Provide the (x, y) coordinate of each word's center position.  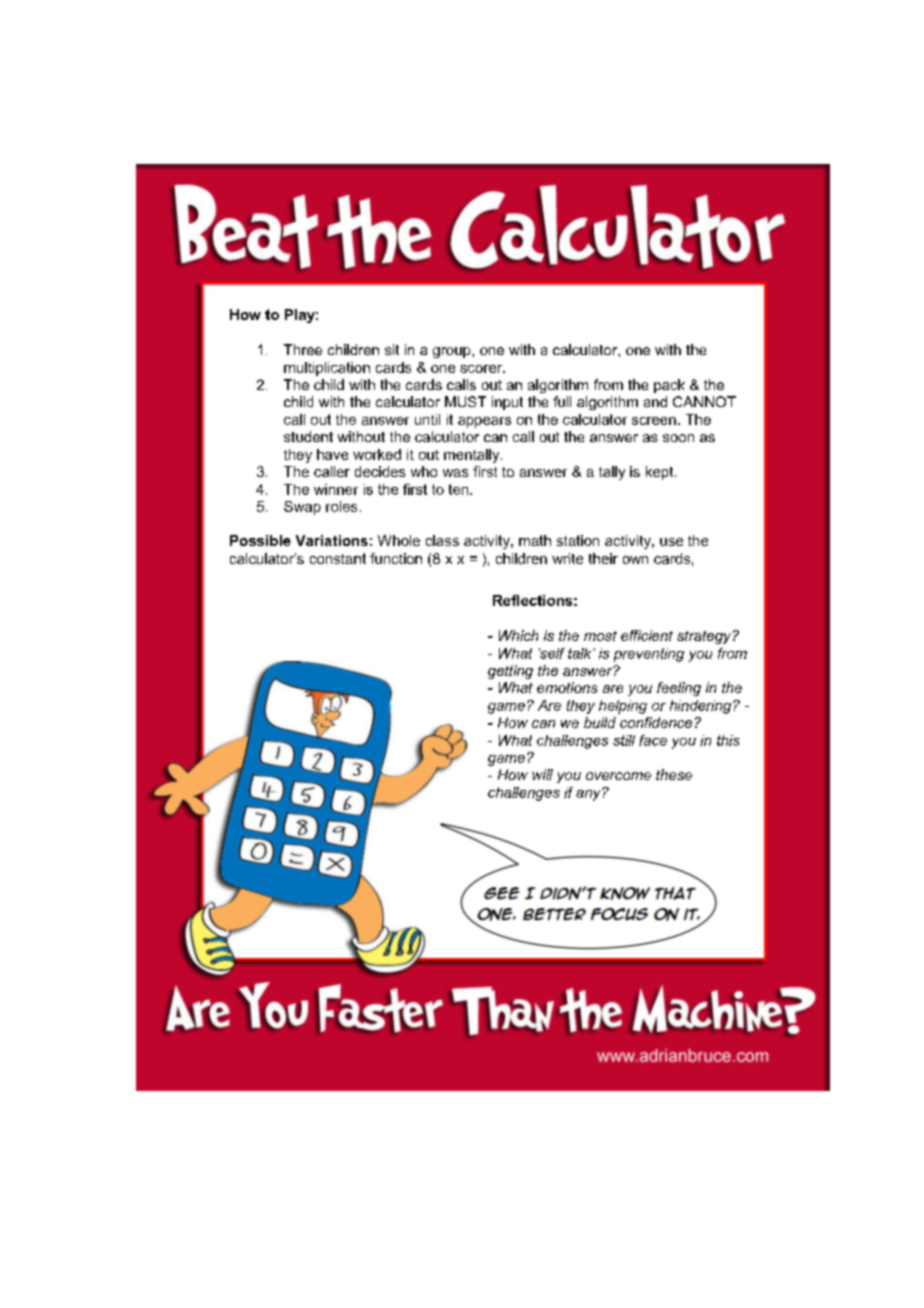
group (453, 352)
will (542, 774)
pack (669, 386)
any (589, 795)
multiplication (327, 369)
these (674, 774)
